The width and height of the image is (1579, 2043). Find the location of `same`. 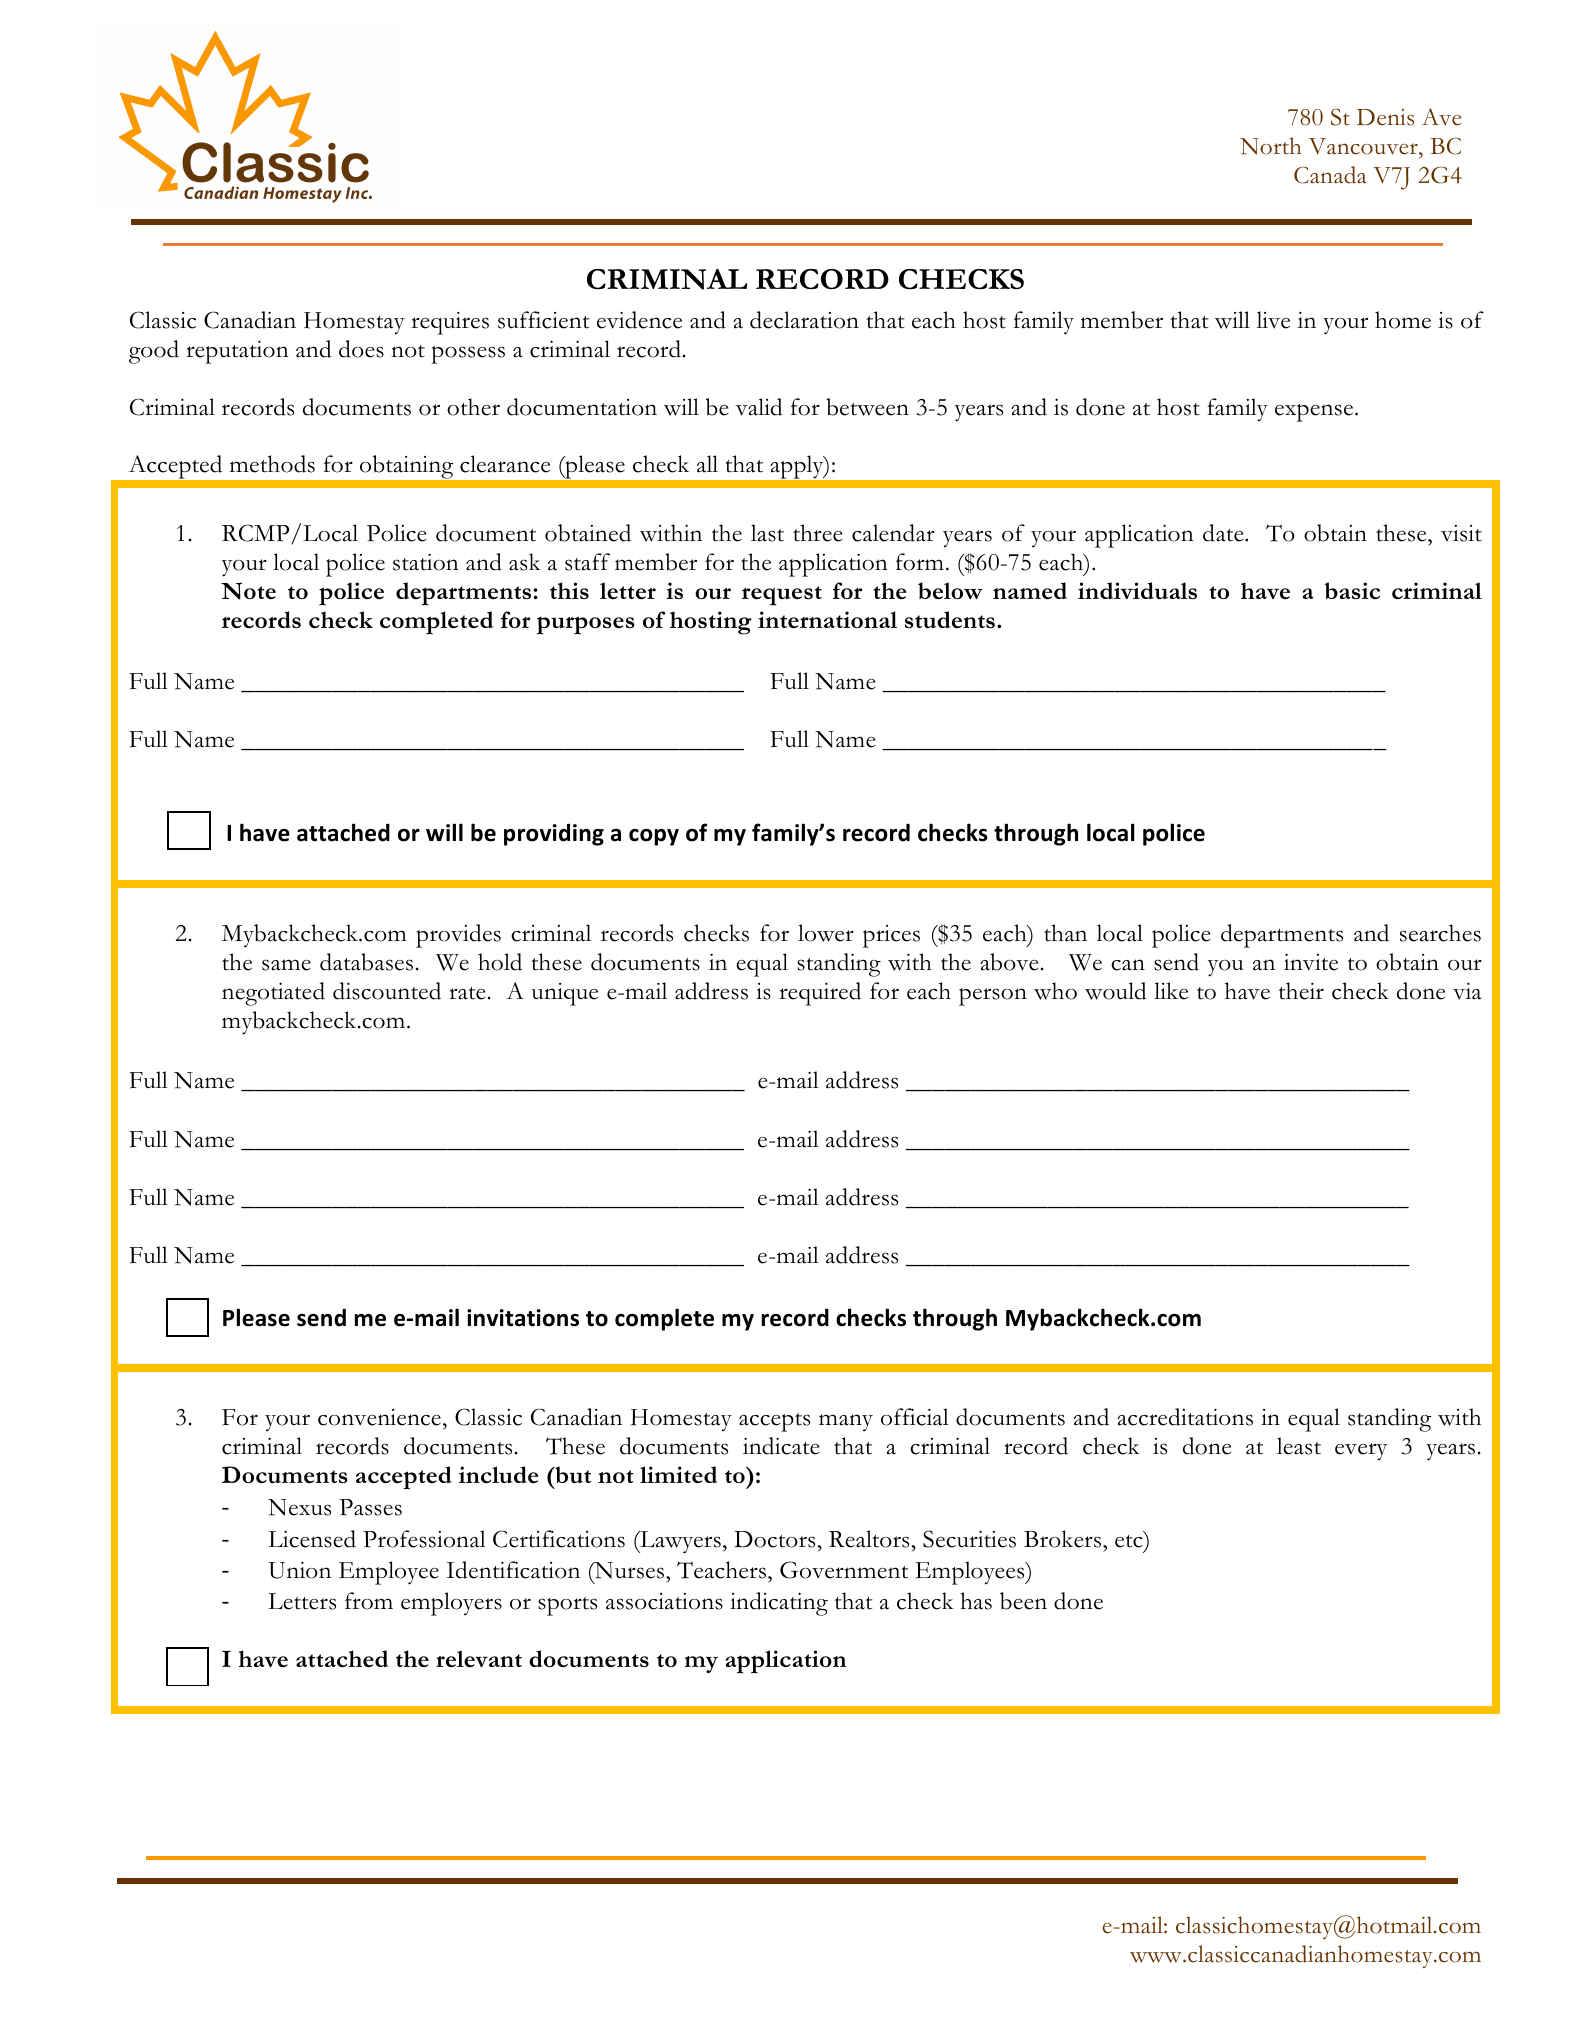

same is located at coordinates (286, 965).
